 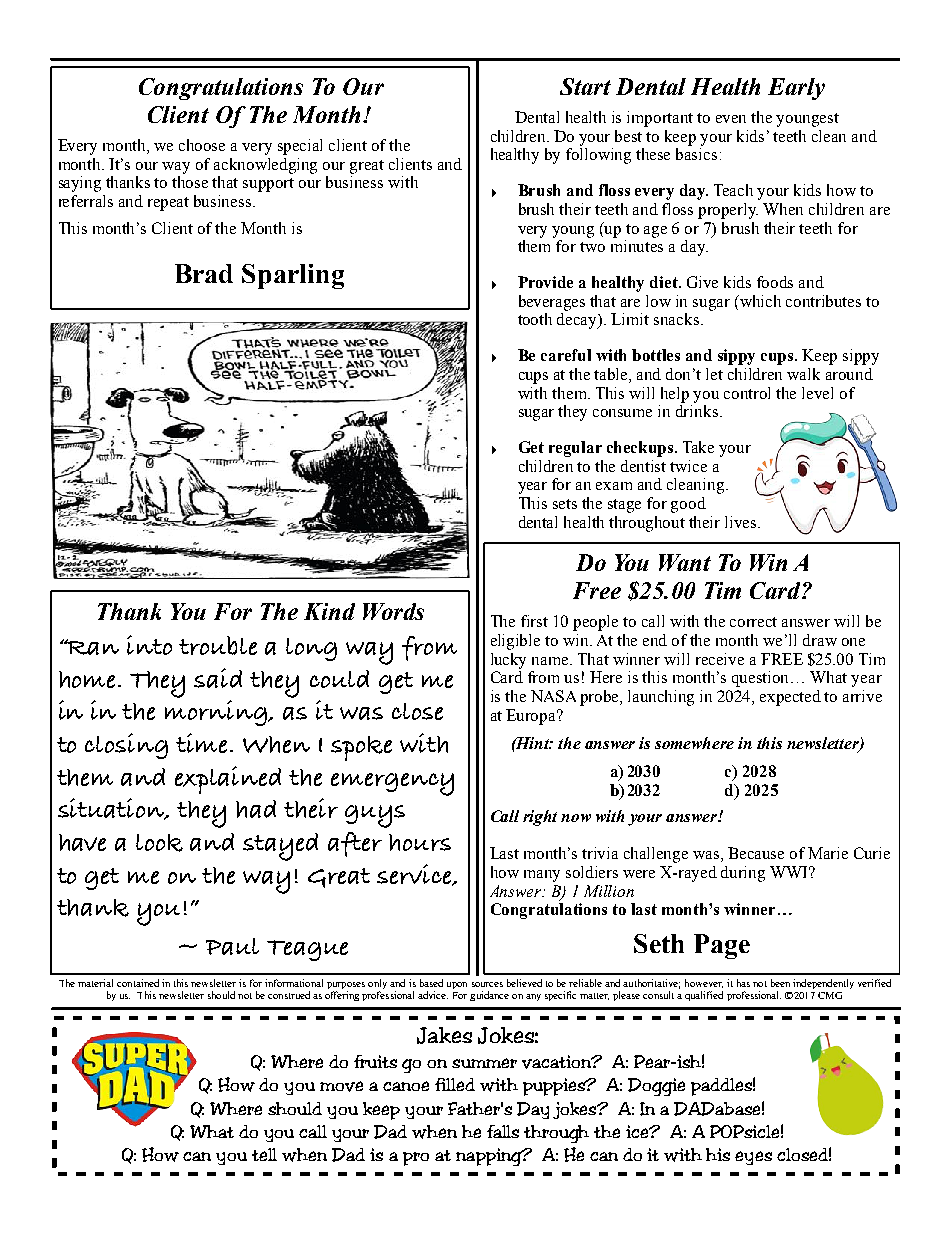 What do you see at coordinates (743, 874) in the screenshot?
I see `during` at bounding box center [743, 874].
